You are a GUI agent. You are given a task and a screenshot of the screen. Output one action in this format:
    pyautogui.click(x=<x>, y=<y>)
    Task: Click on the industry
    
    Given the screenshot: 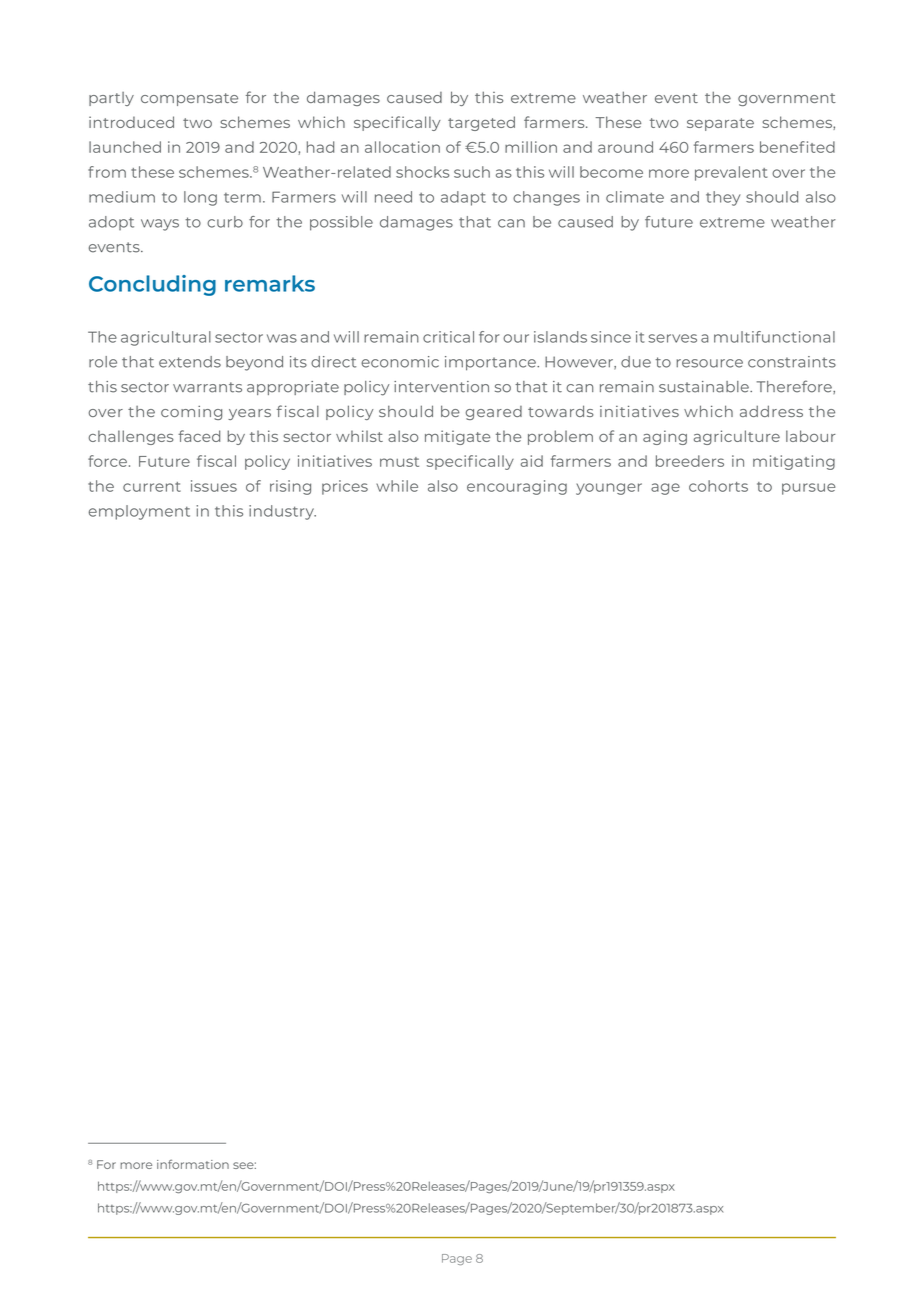 What is the action you would take?
    pyautogui.click(x=282, y=512)
